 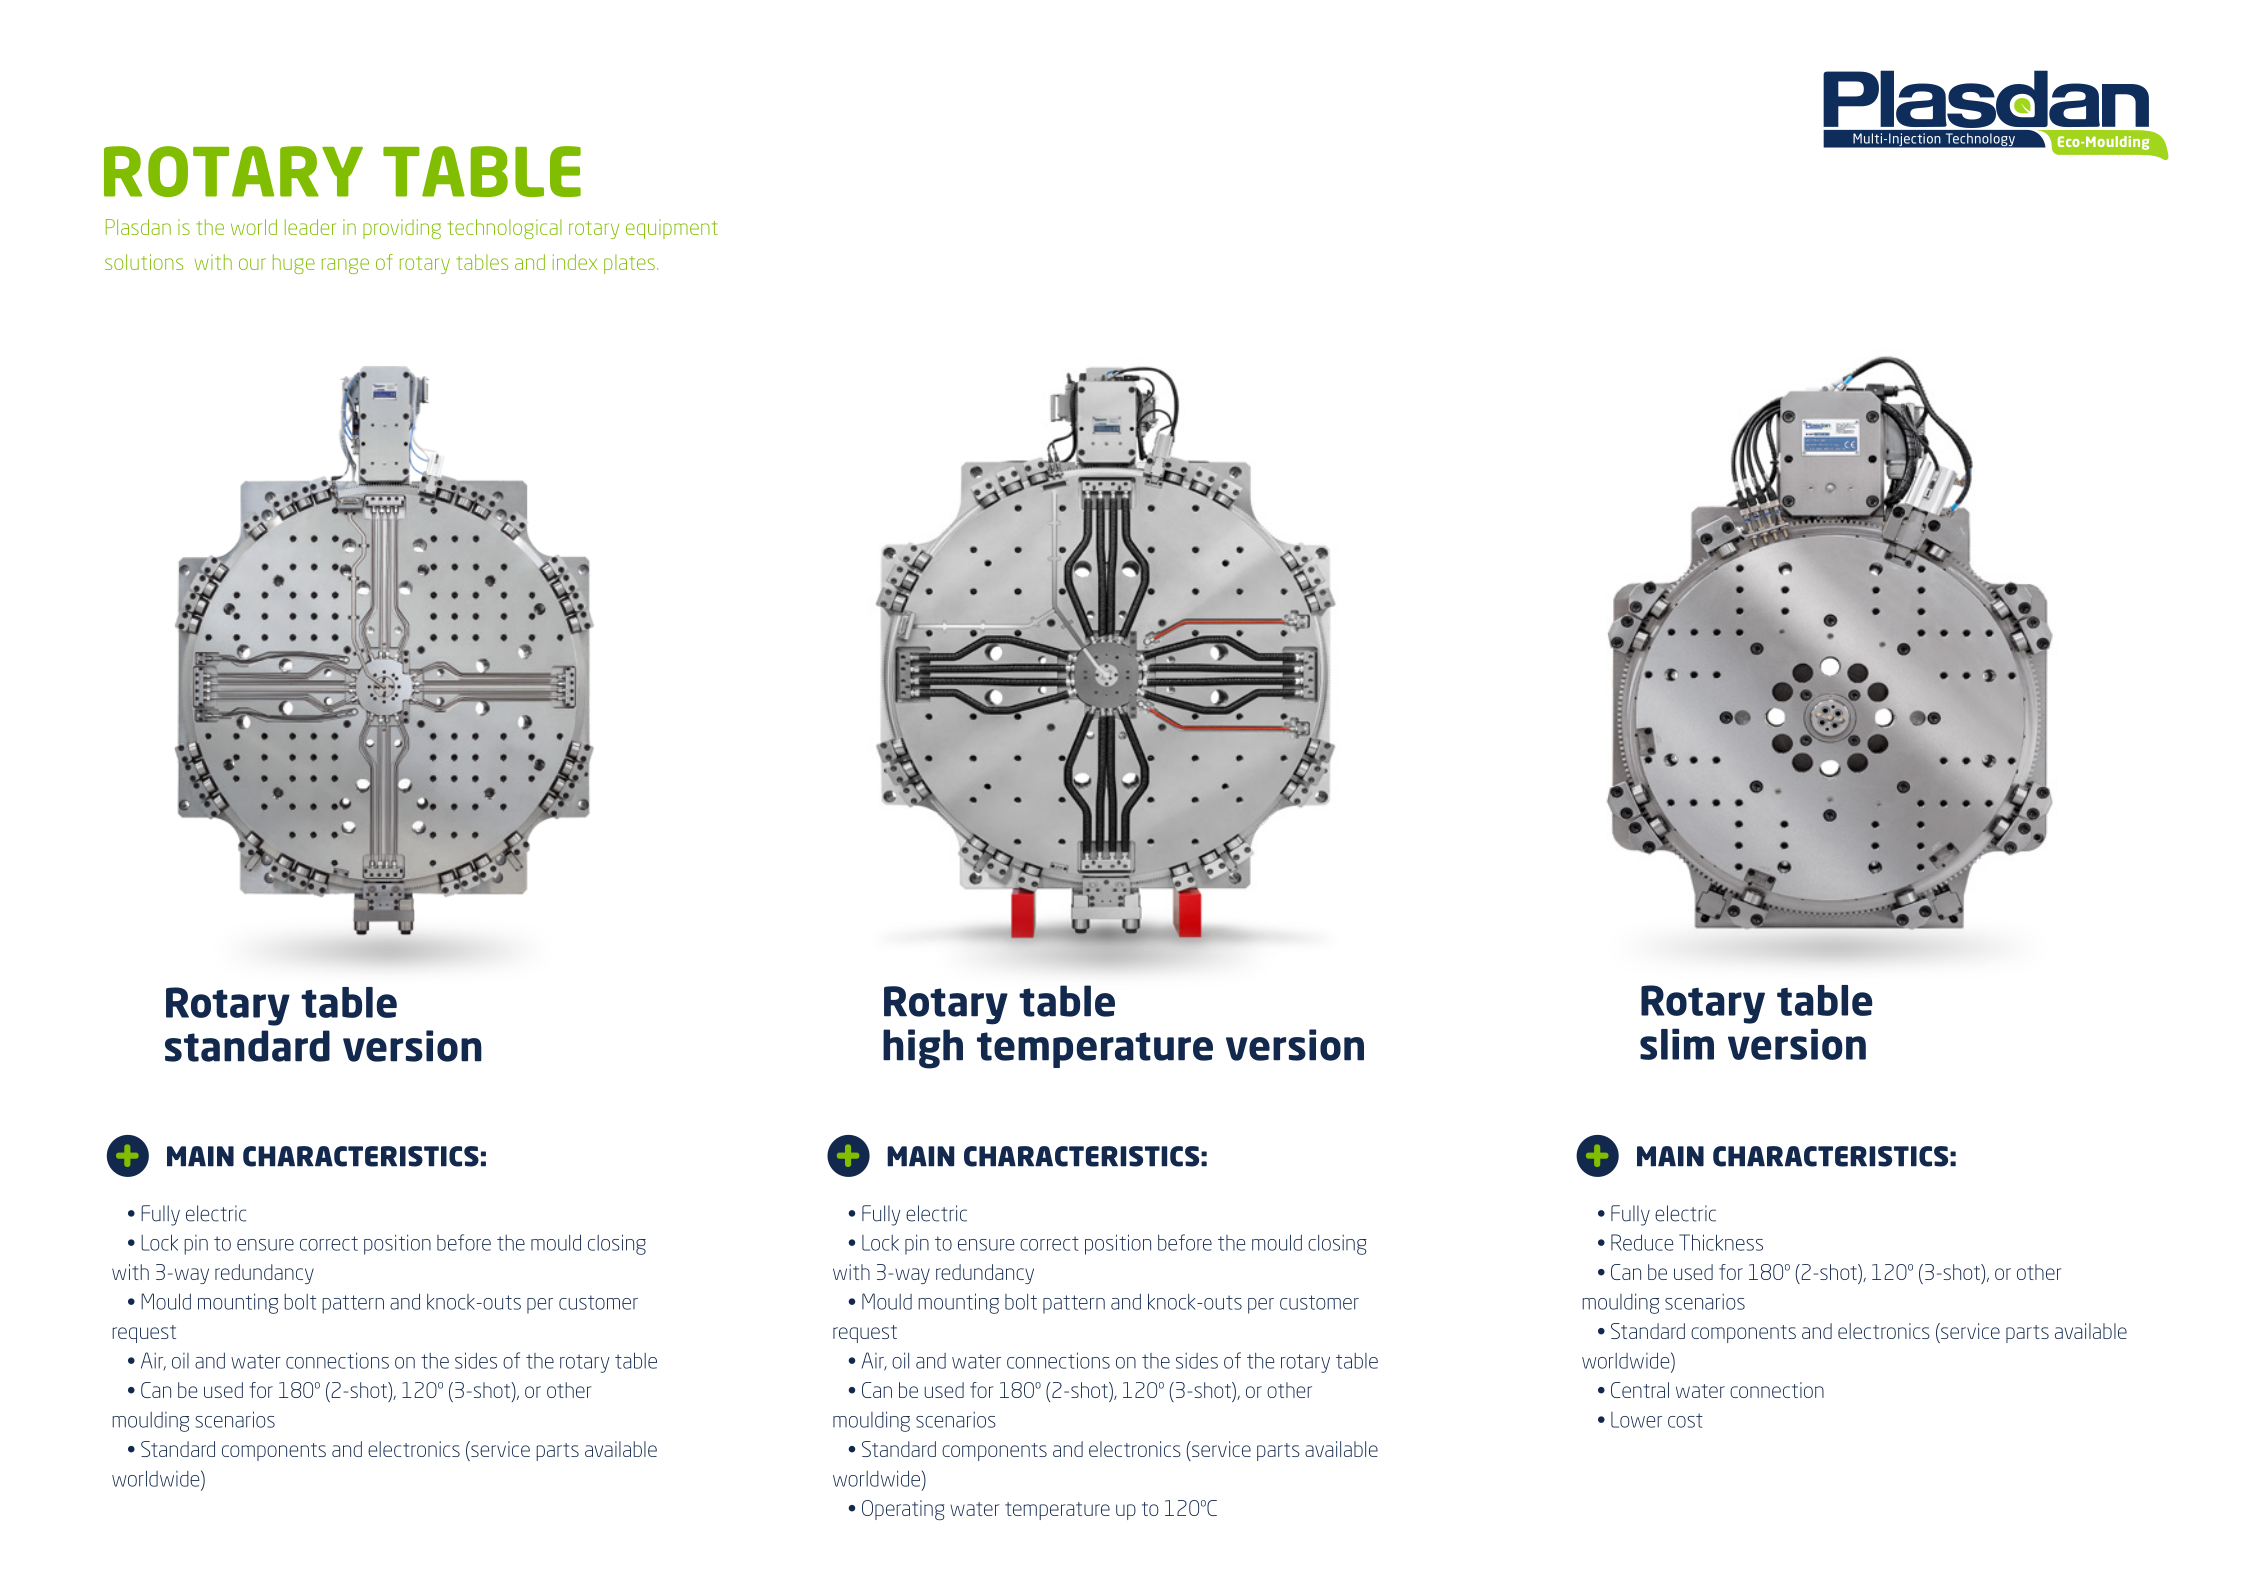 What do you see at coordinates (629, 264) in the page?
I see `plates` at bounding box center [629, 264].
